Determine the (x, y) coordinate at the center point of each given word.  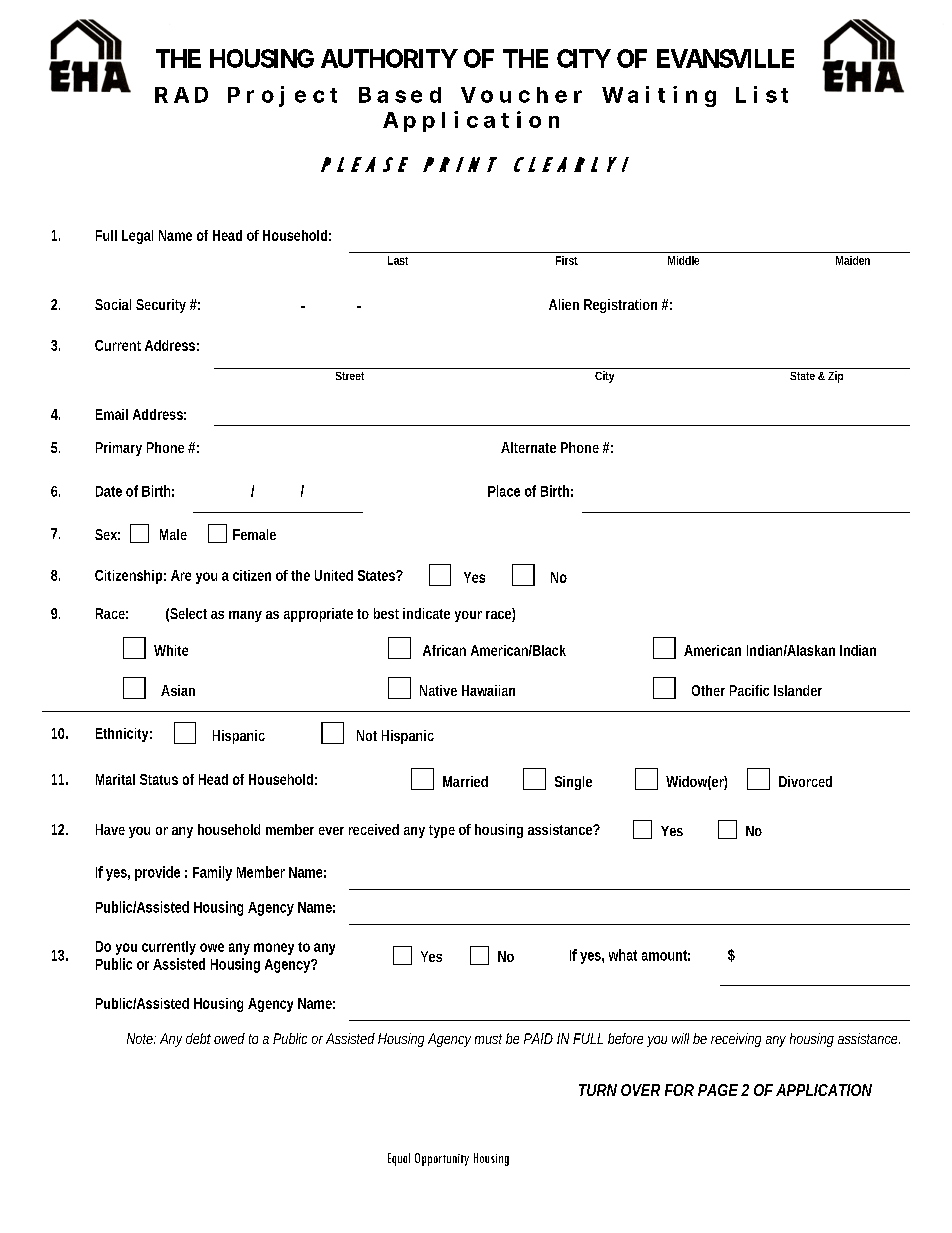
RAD (181, 95)
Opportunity (442, 1159)
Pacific (749, 690)
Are (181, 575)
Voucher (521, 95)
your (468, 616)
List (762, 94)
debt (198, 1038)
